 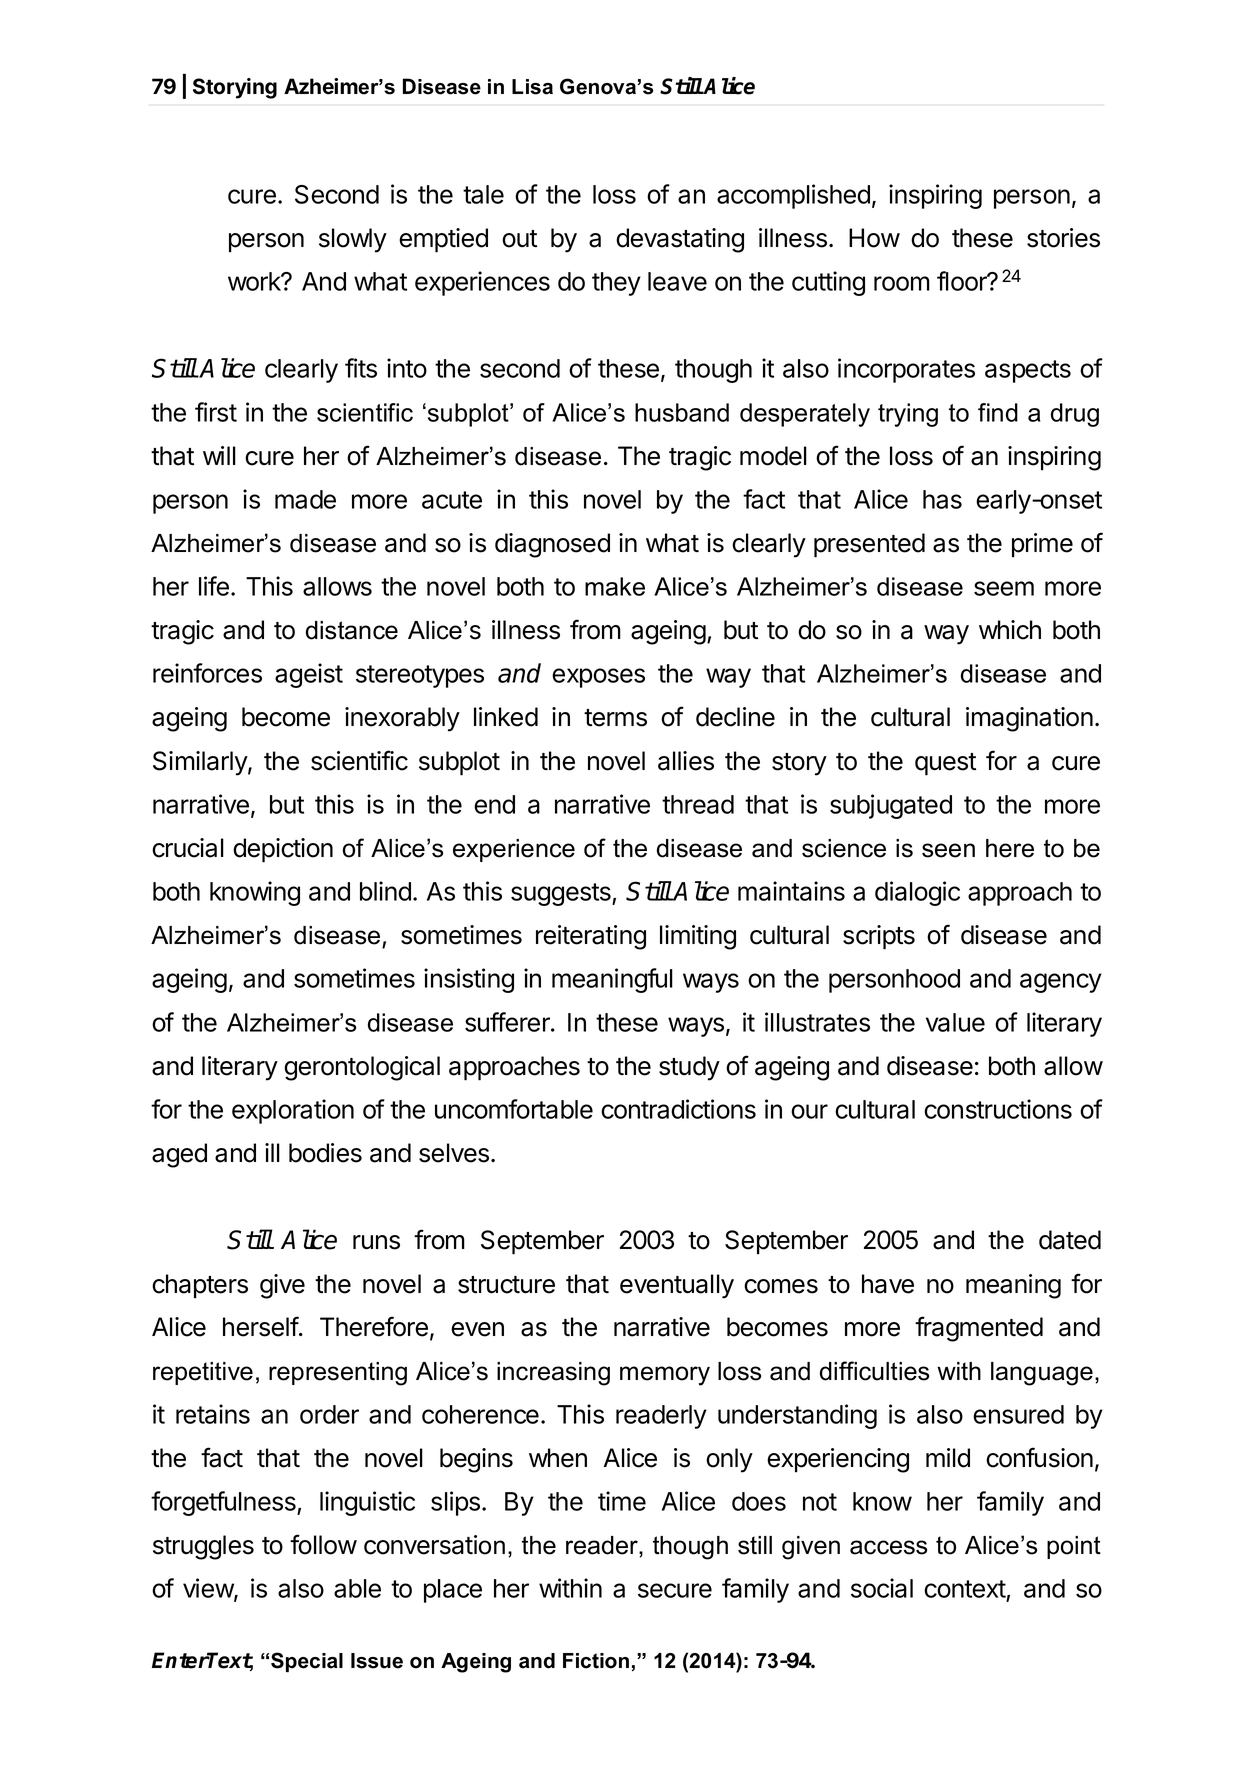 I want to click on seen, so click(x=948, y=850).
